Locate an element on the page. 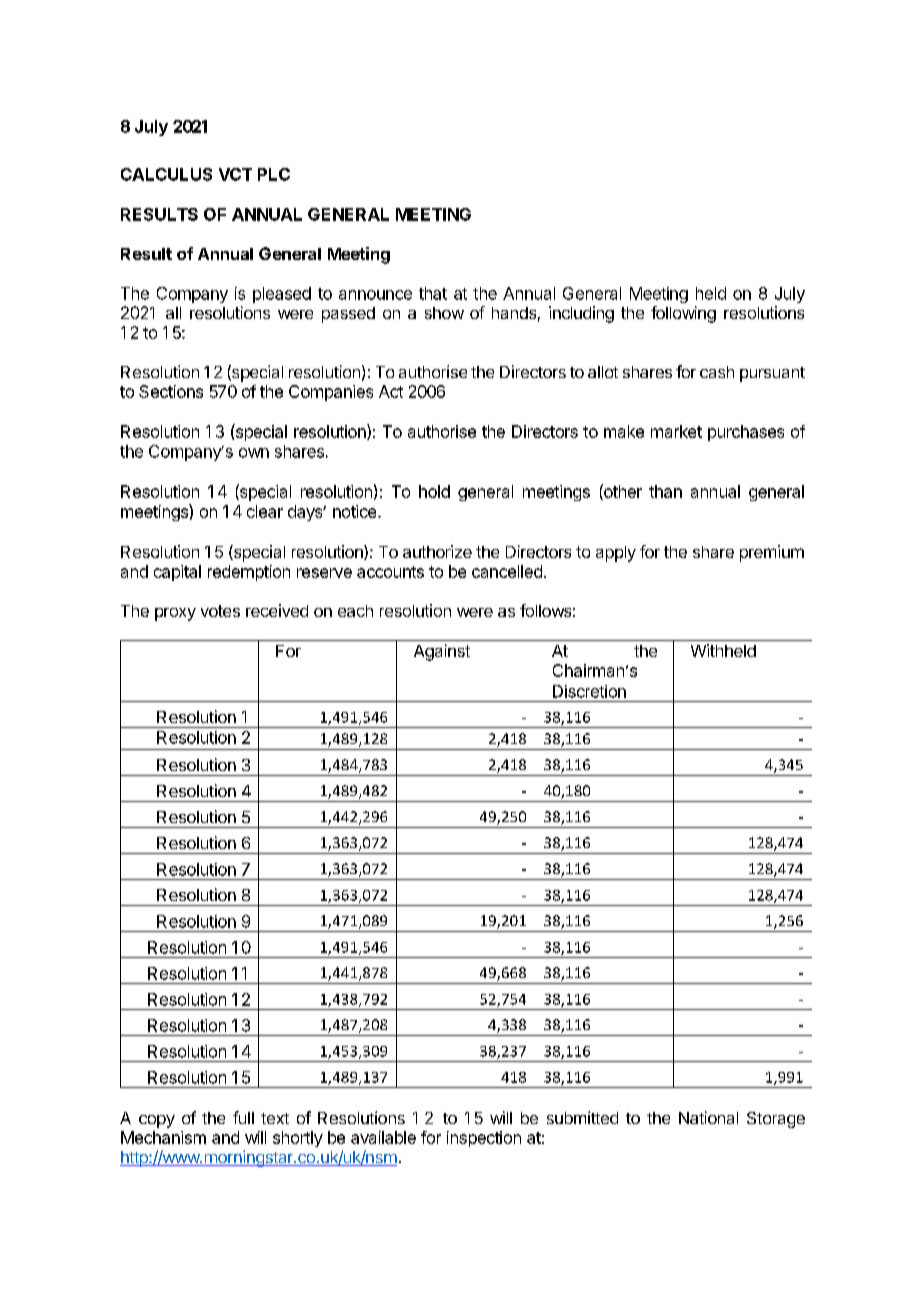 The width and height of the image is (924, 1308). clear is located at coordinates (265, 511).
